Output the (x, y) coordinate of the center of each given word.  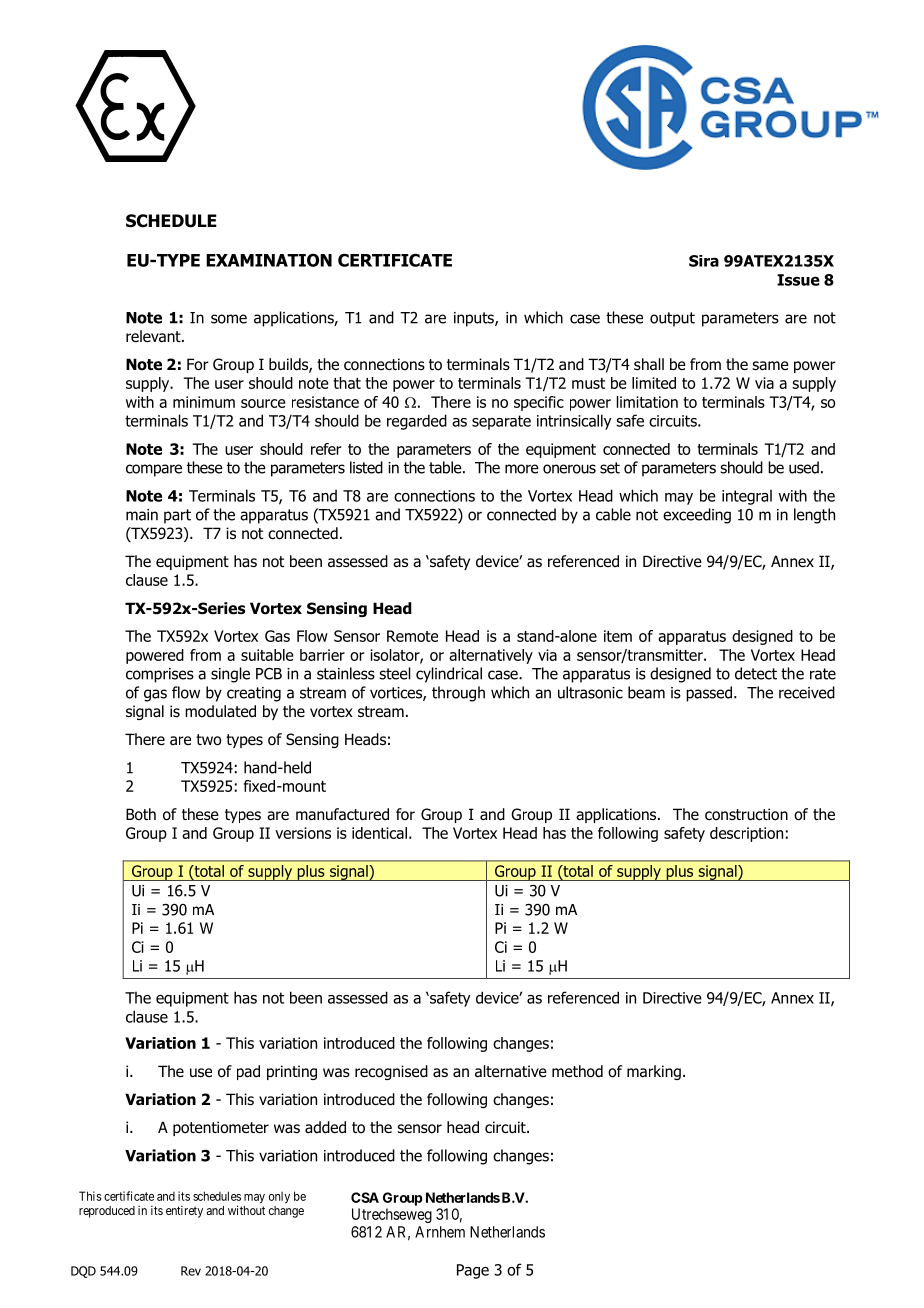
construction (746, 814)
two (208, 740)
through (458, 694)
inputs (475, 319)
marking (654, 1072)
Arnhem (440, 1232)
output (672, 319)
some (229, 319)
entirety (184, 1212)
